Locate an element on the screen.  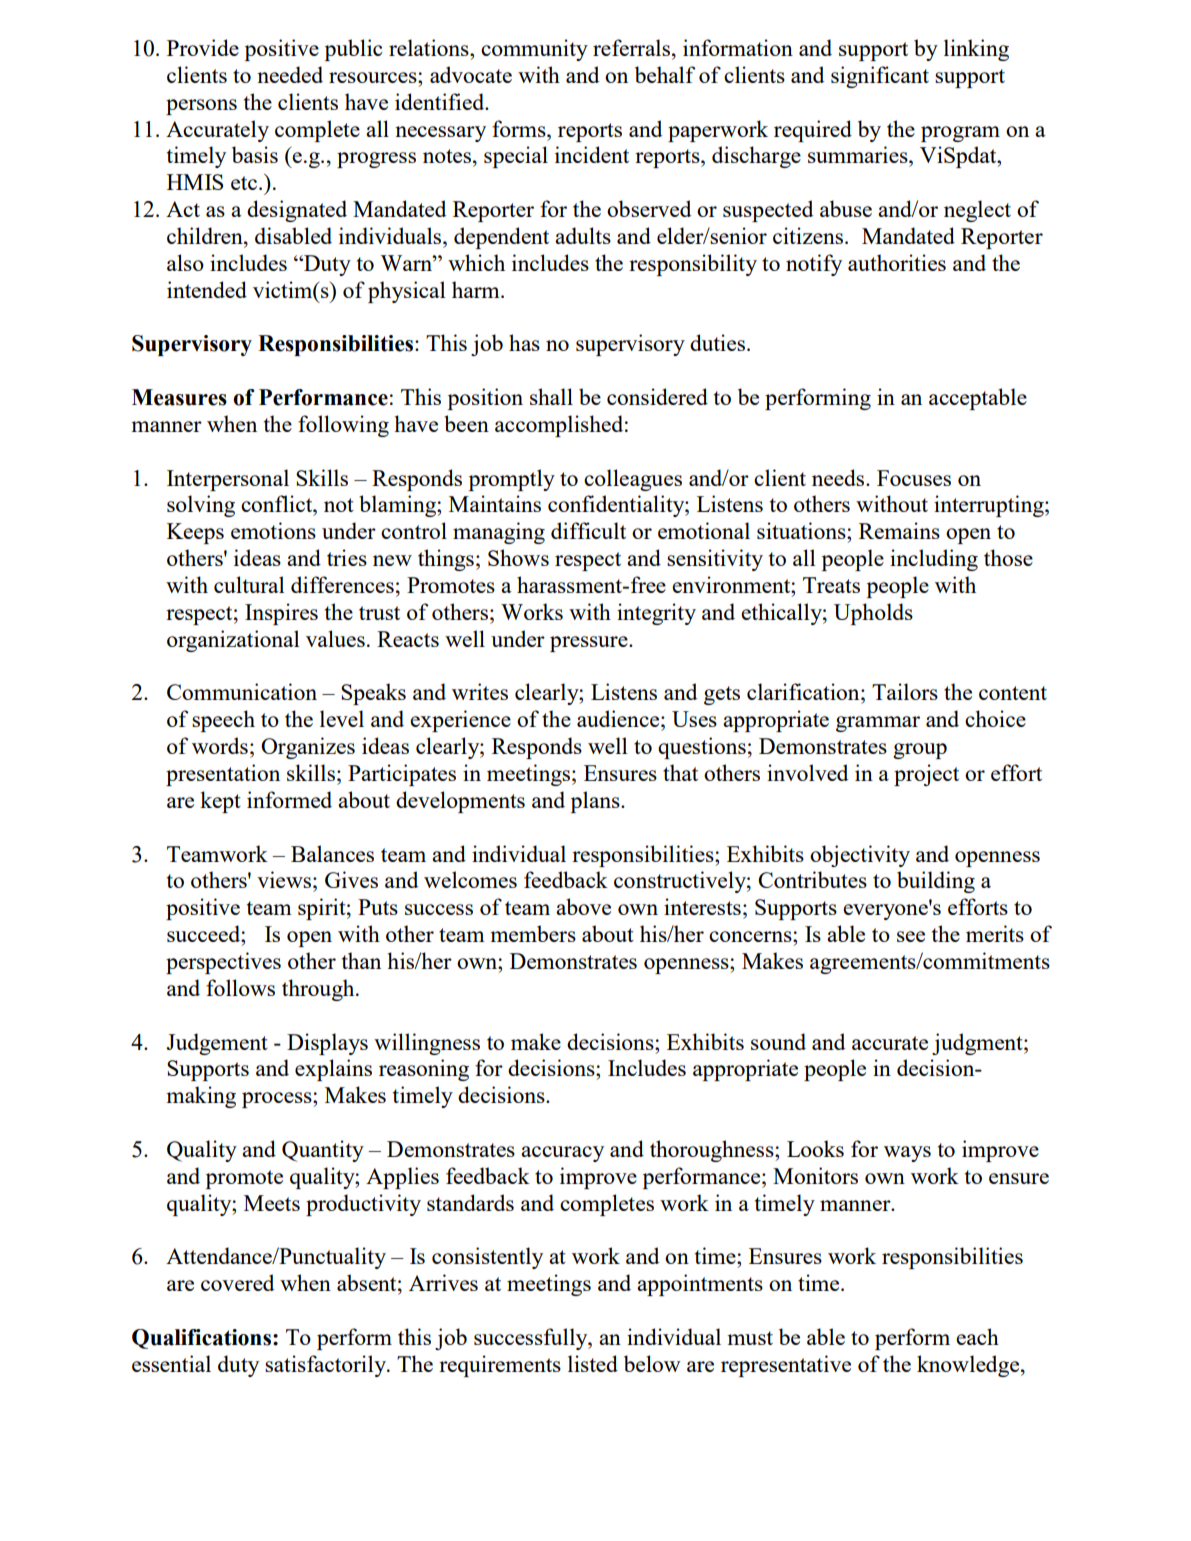
see is located at coordinates (911, 936).
